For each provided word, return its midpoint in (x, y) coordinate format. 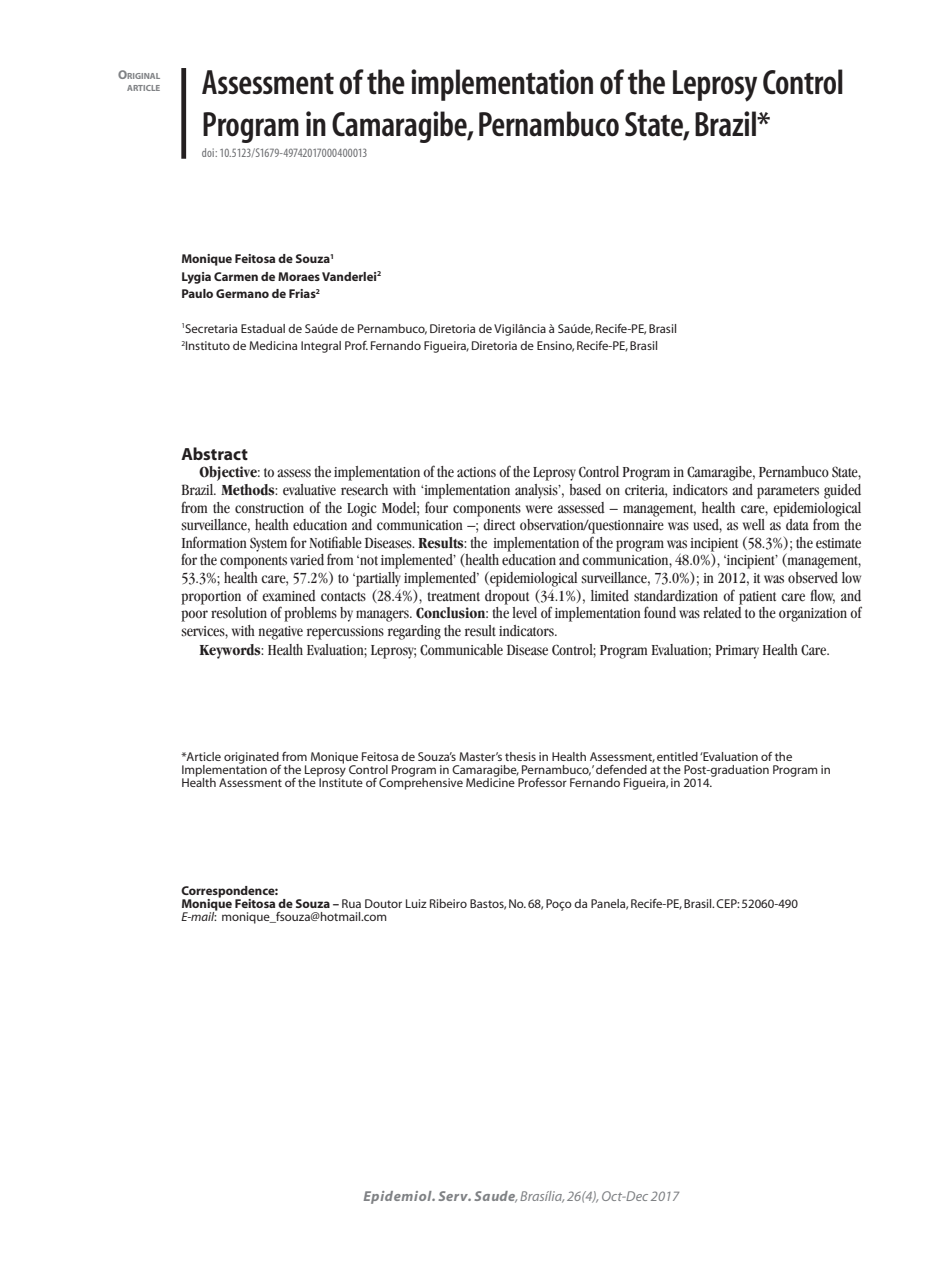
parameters (788, 492)
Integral (321, 347)
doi (209, 152)
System (268, 544)
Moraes (299, 276)
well (754, 525)
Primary (737, 652)
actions (476, 472)
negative (281, 633)
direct (499, 525)
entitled (677, 756)
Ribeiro (448, 903)
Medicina (273, 345)
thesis (520, 756)
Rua (351, 903)
